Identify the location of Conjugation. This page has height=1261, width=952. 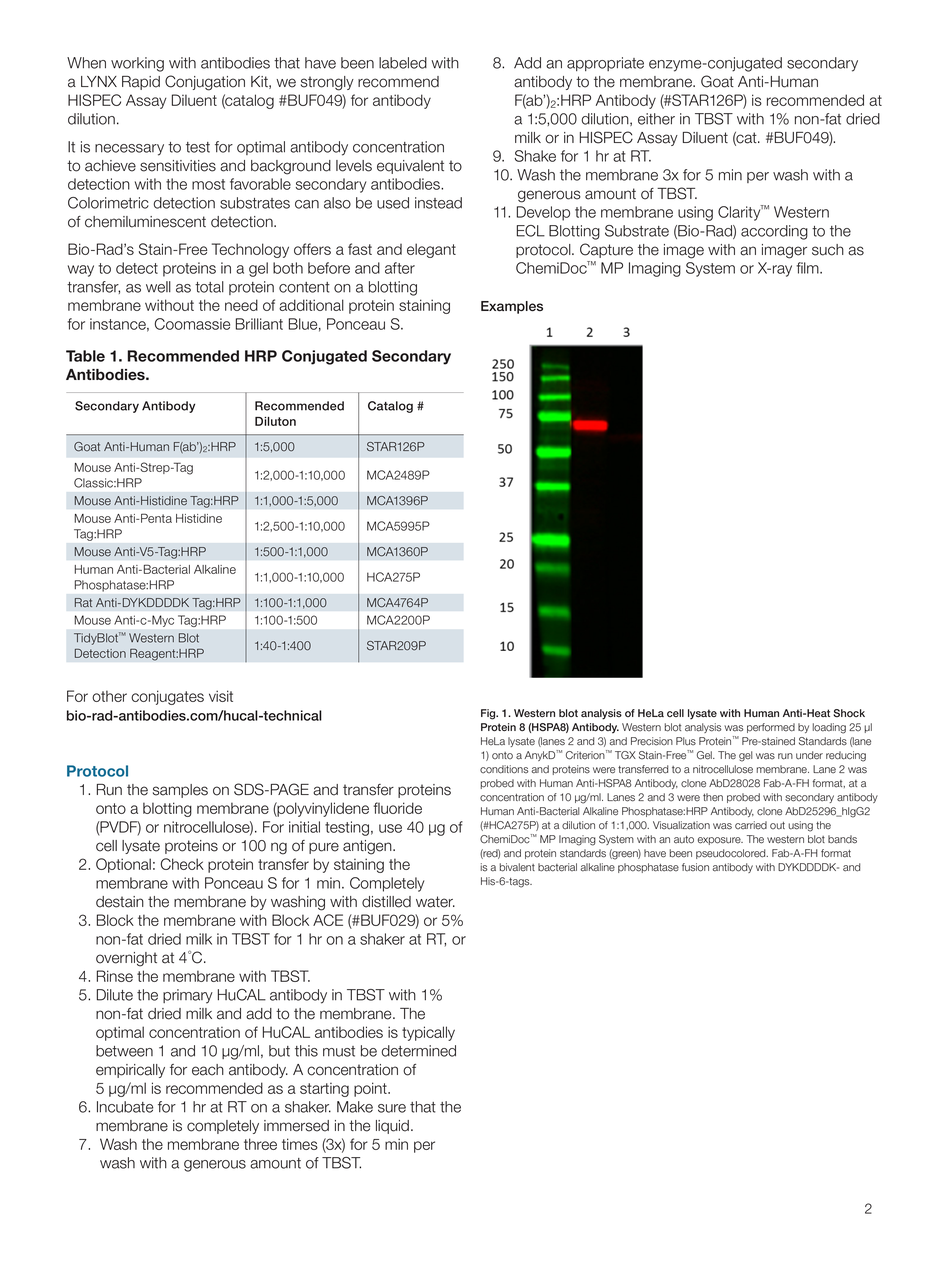
(205, 83).
